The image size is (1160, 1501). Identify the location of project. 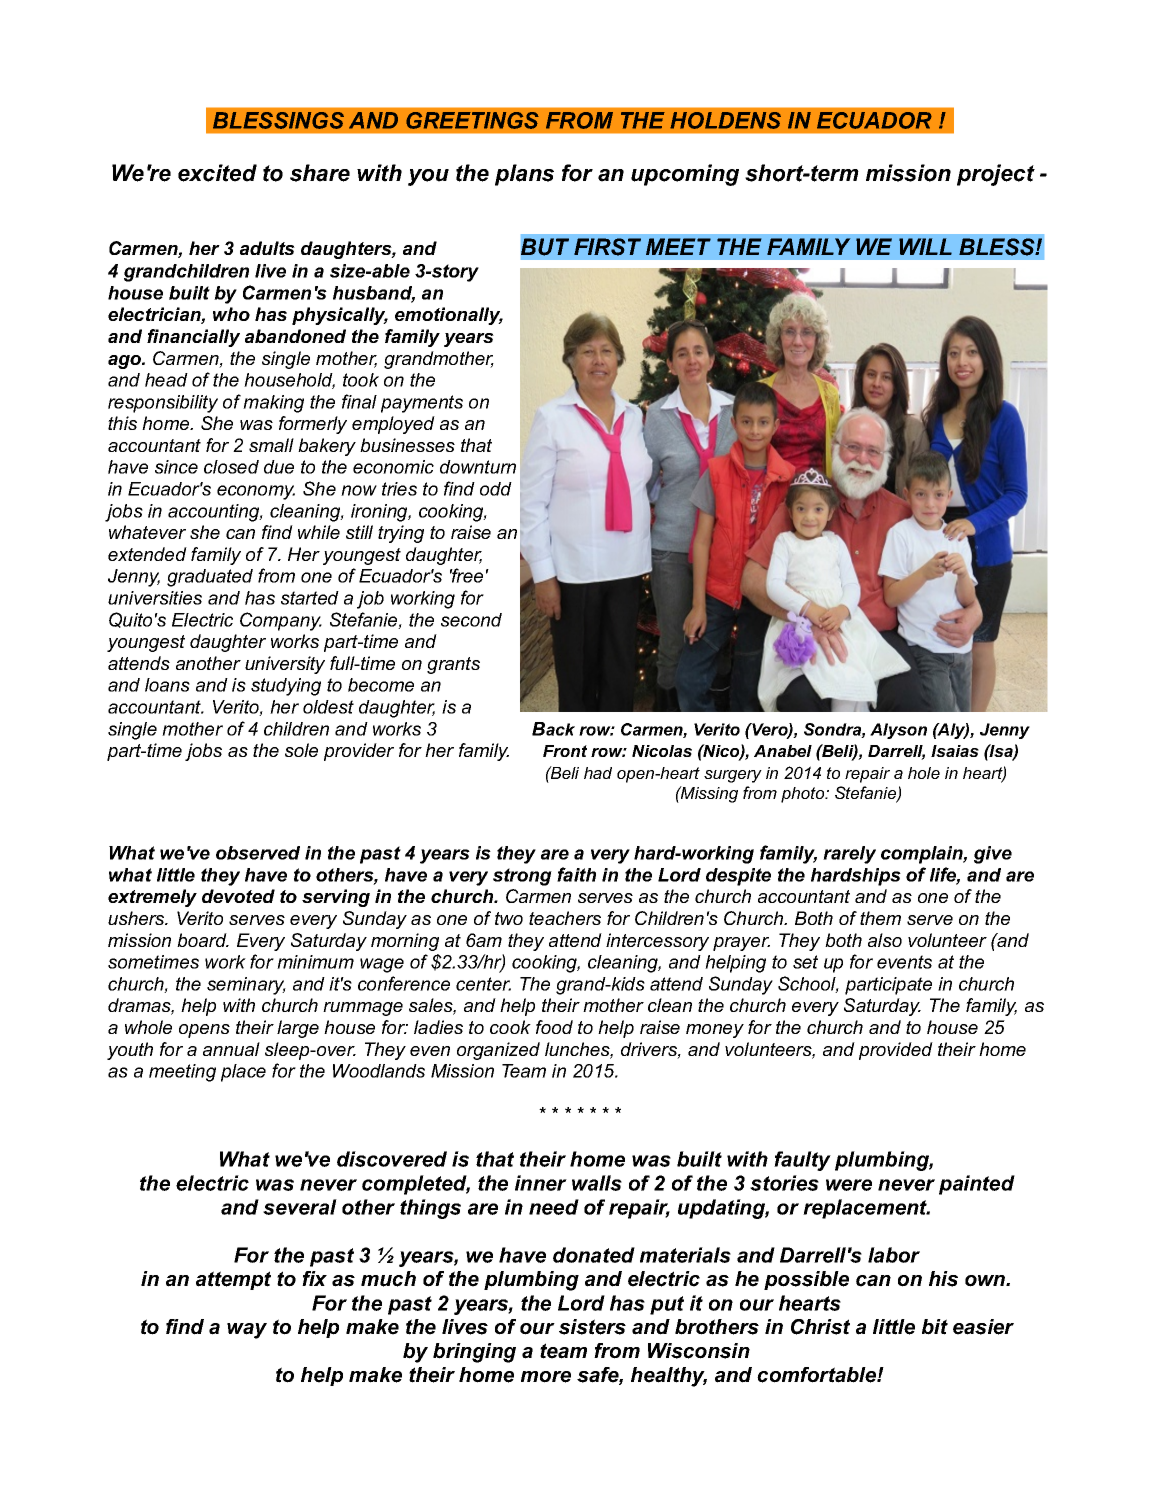
(996, 175).
